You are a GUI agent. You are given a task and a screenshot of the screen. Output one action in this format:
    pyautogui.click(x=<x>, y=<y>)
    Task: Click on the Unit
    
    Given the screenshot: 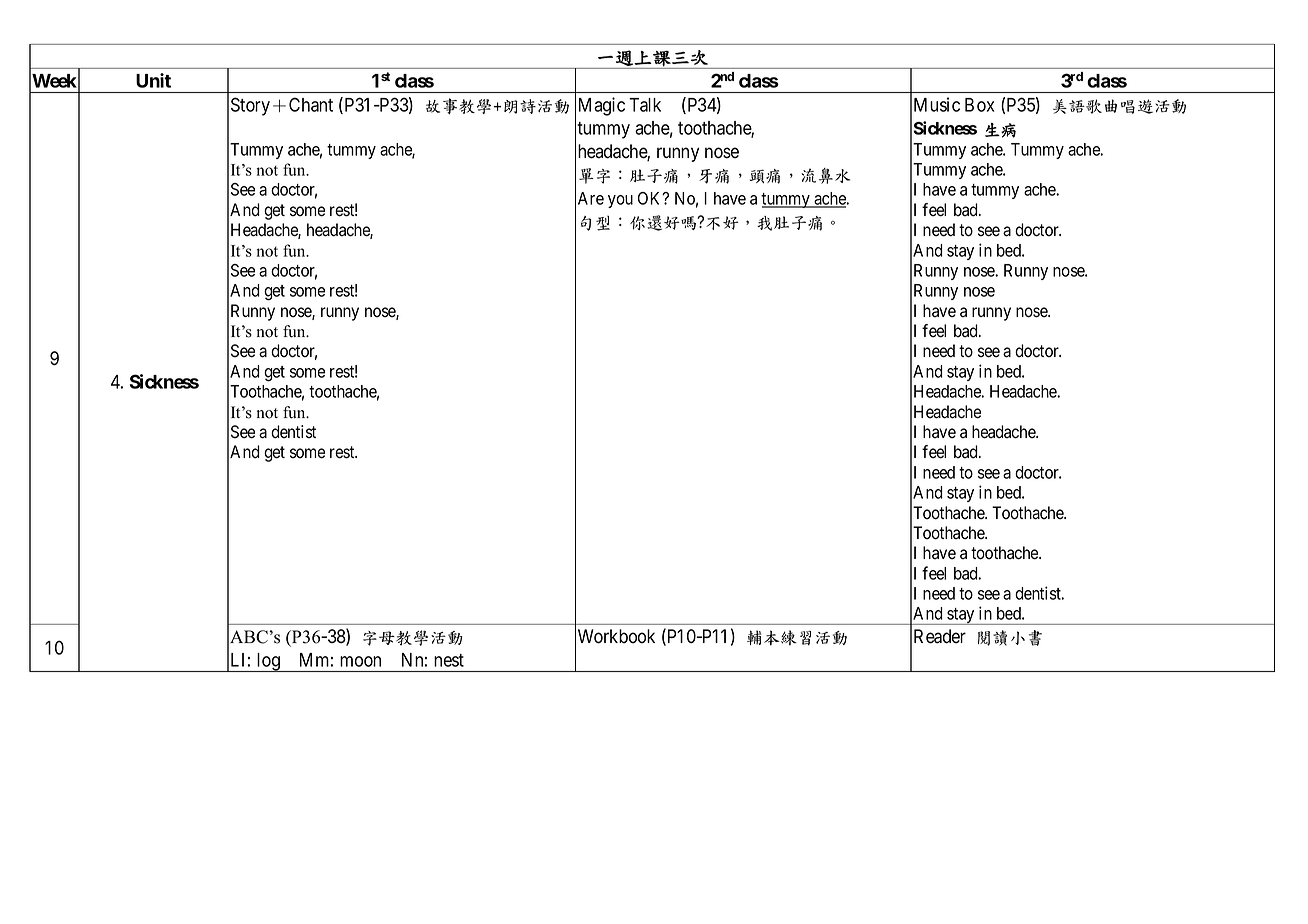 What is the action you would take?
    pyautogui.click(x=153, y=80)
